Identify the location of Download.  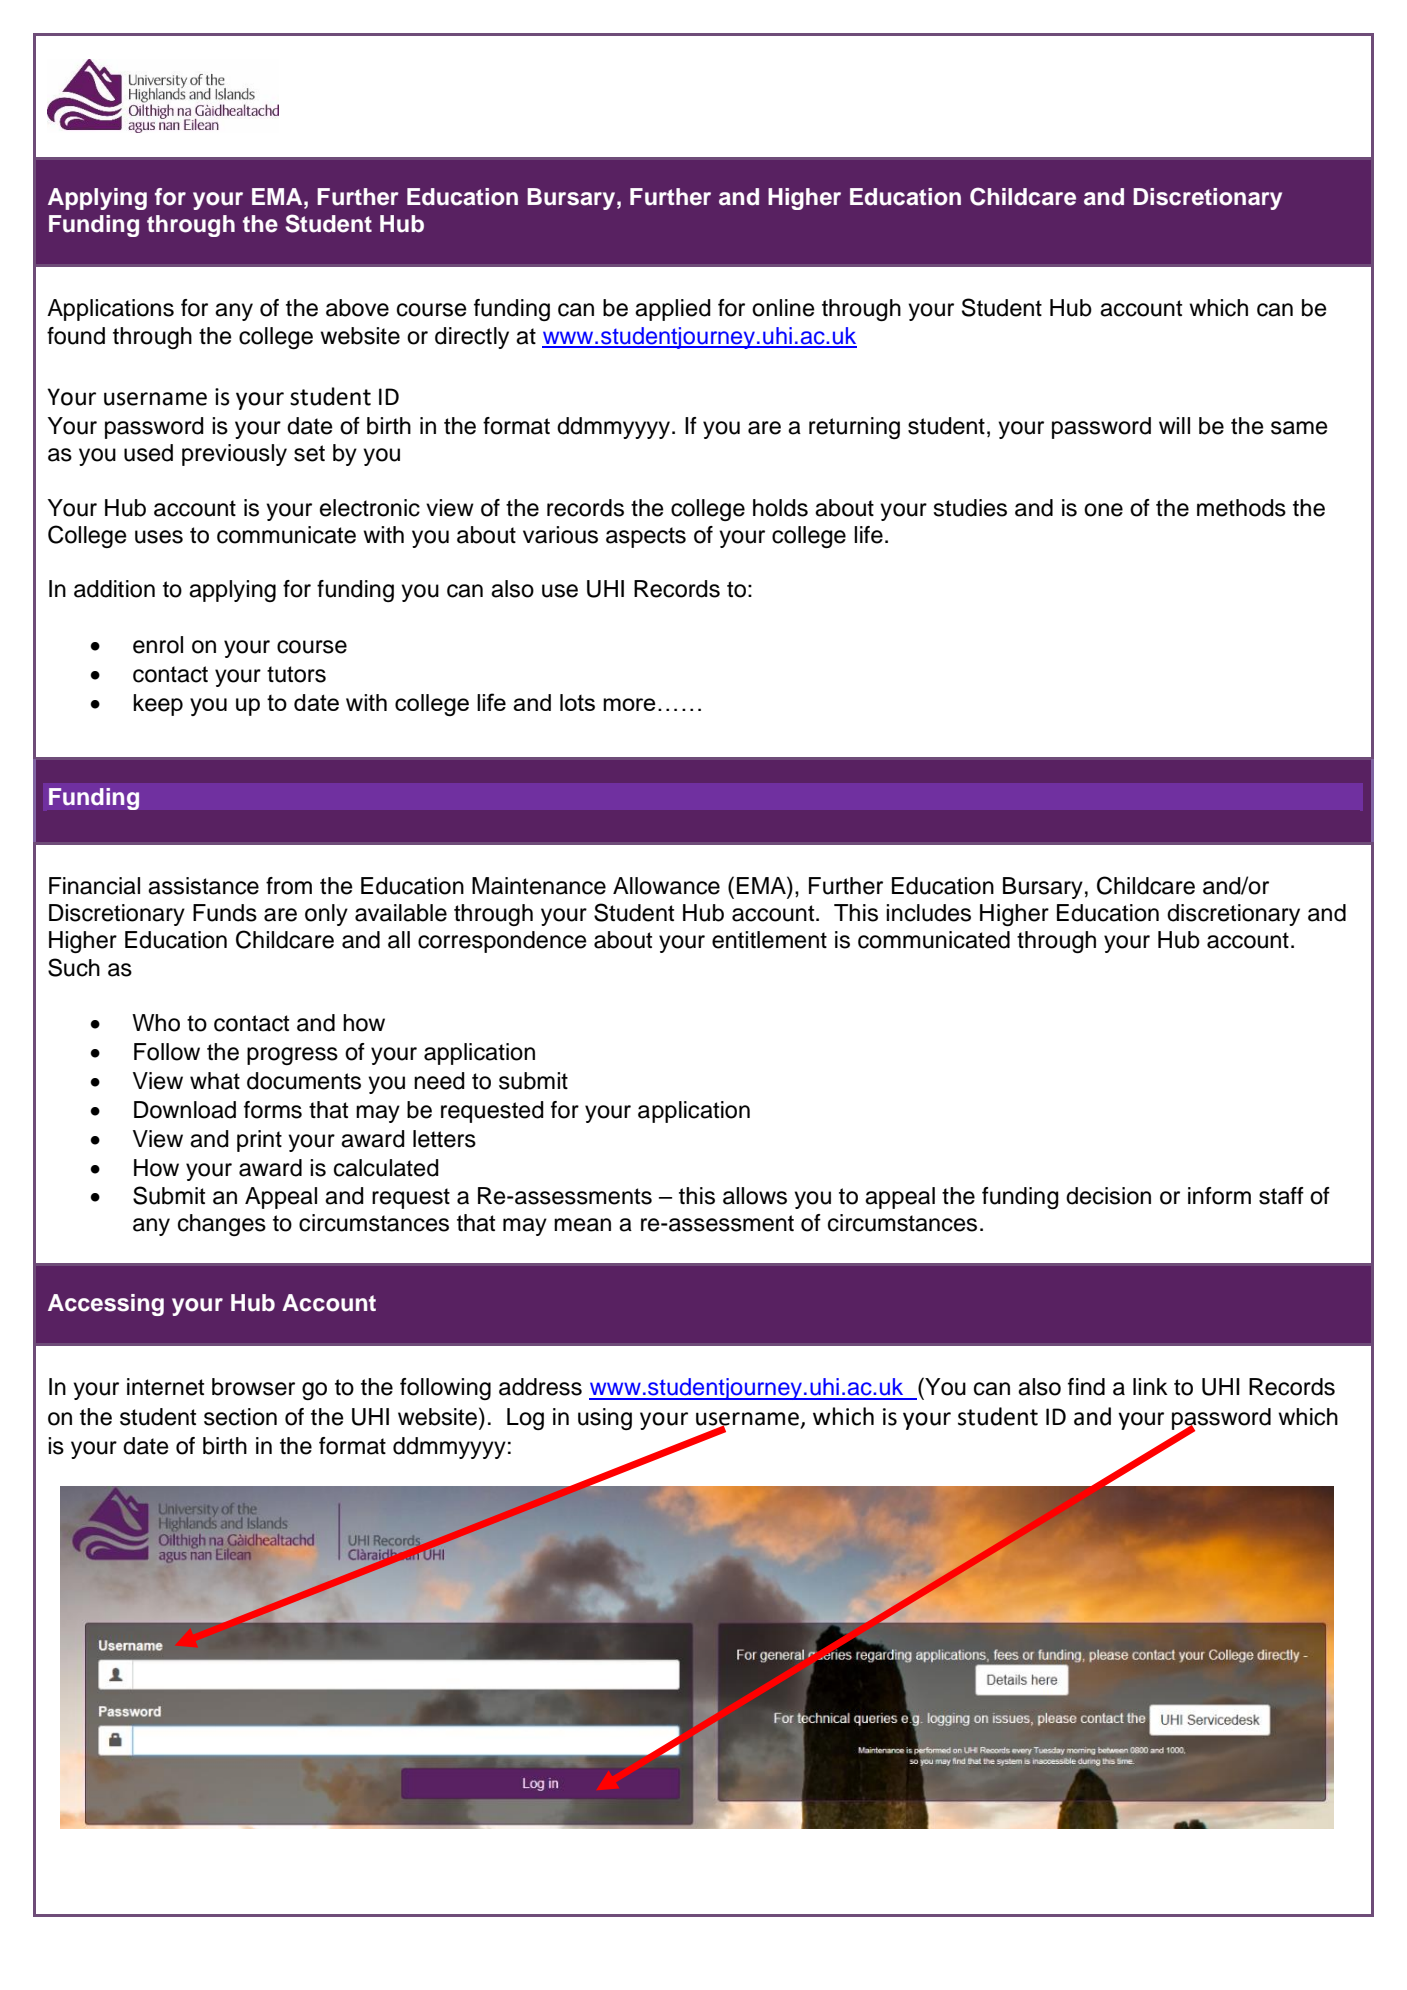
(185, 1110).
